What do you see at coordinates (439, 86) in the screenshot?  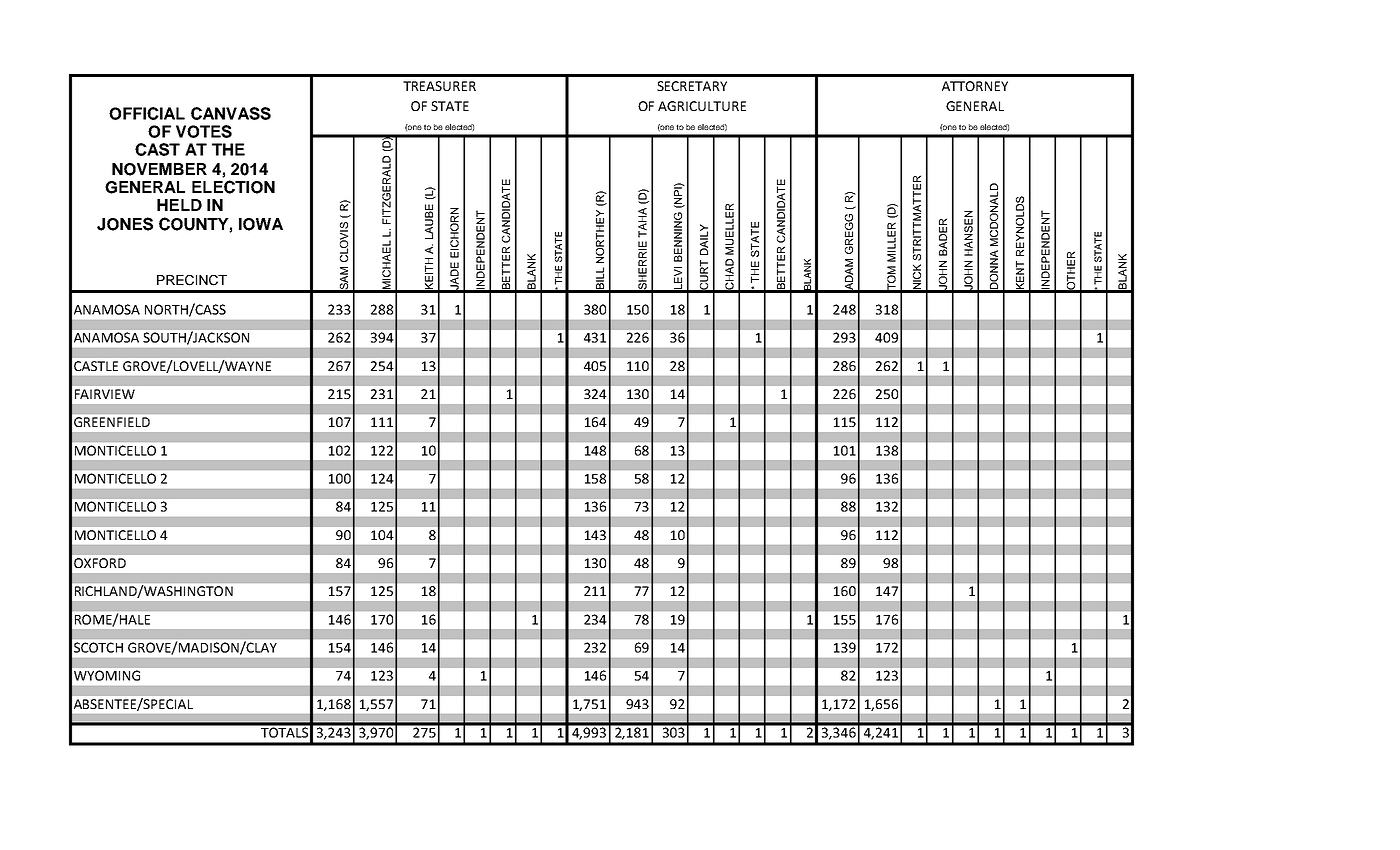 I see `TREASURER` at bounding box center [439, 86].
